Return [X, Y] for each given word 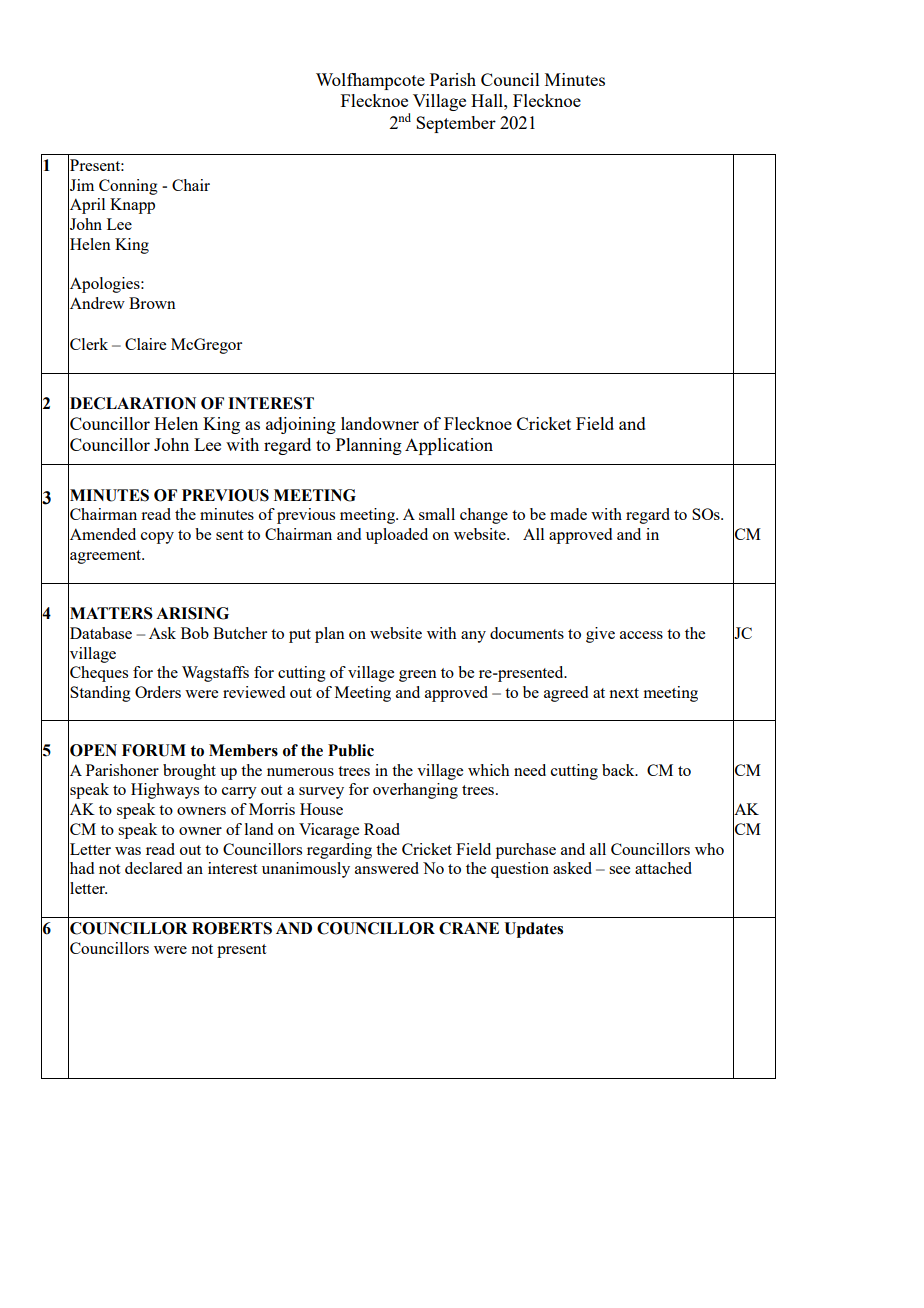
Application [449, 446]
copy [157, 538]
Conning [128, 187]
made [568, 514]
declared [153, 868]
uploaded [397, 536]
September [456, 124]
